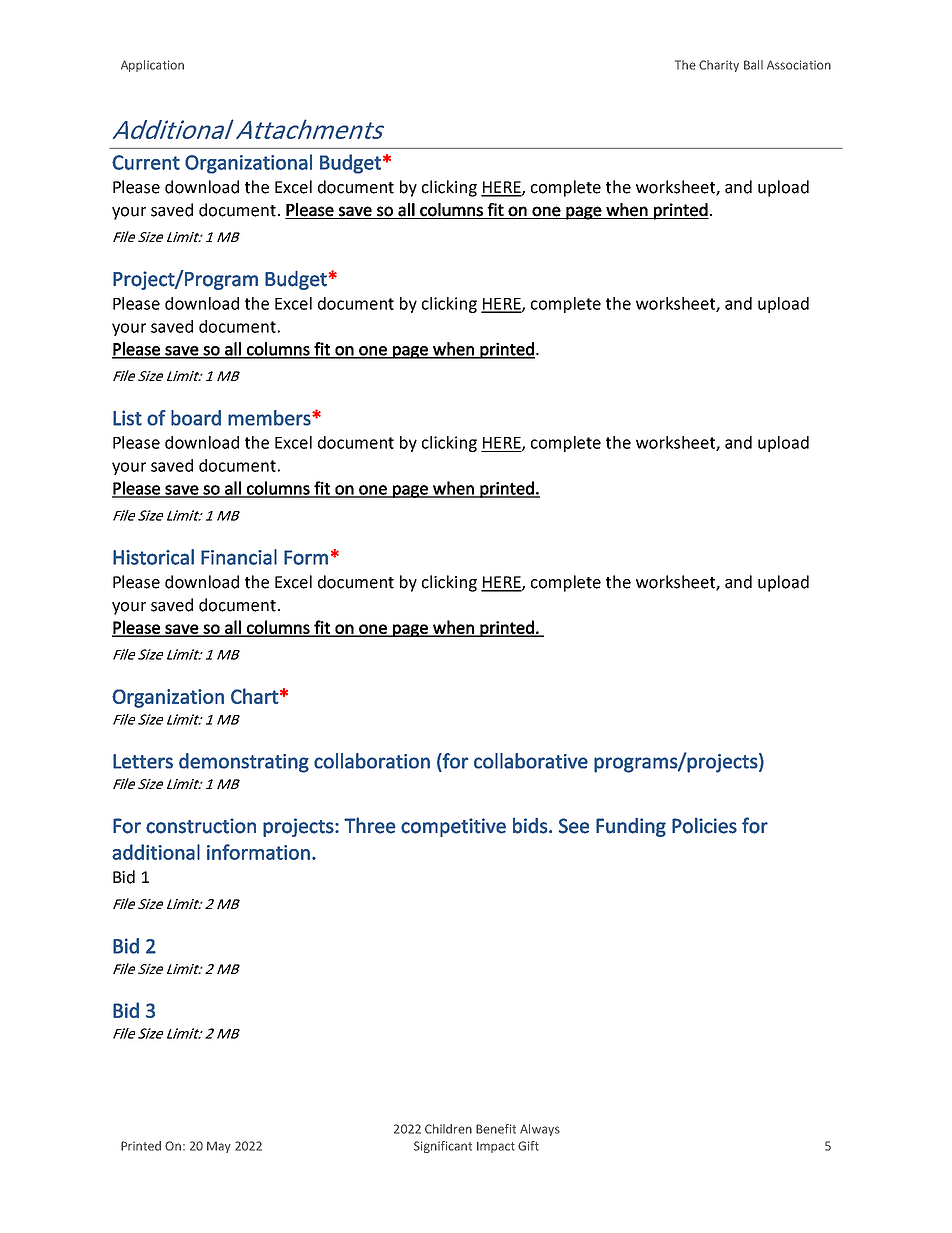 This page has height=1233, width=952. Describe the element at coordinates (152, 66) in the page. I see `Application` at that location.
